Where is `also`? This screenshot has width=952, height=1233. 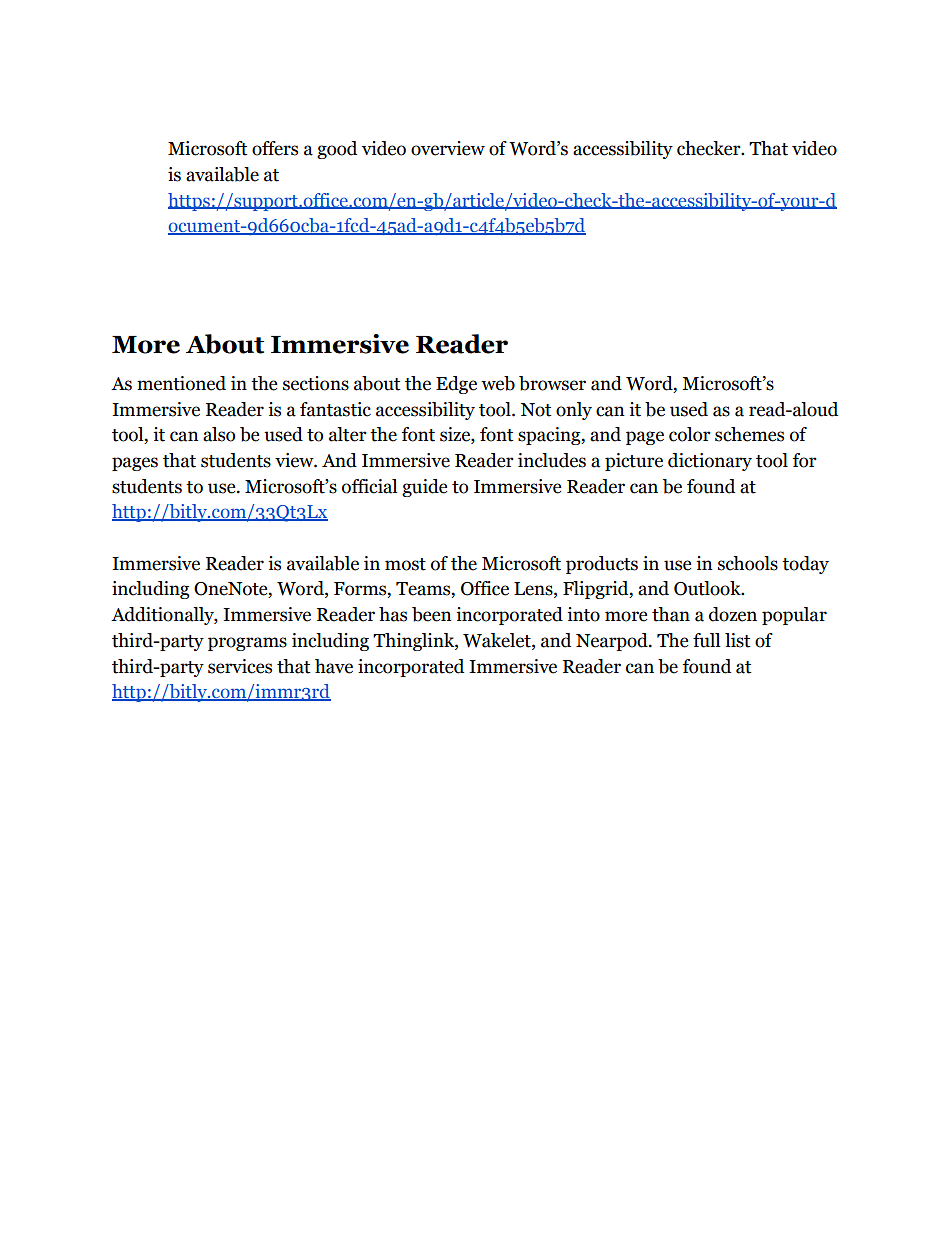
also is located at coordinates (219, 434).
